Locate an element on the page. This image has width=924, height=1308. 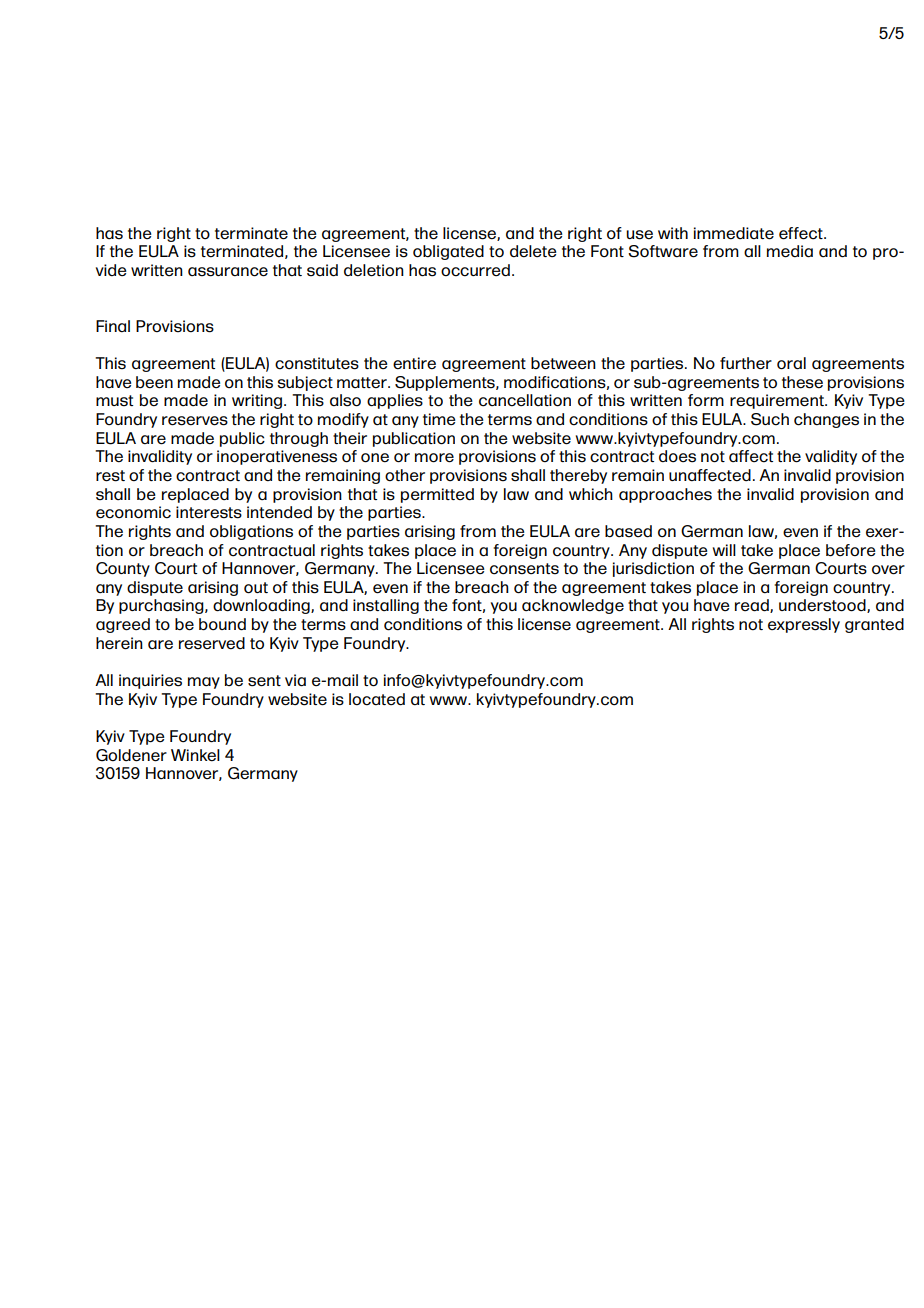
located is located at coordinates (377, 699).
